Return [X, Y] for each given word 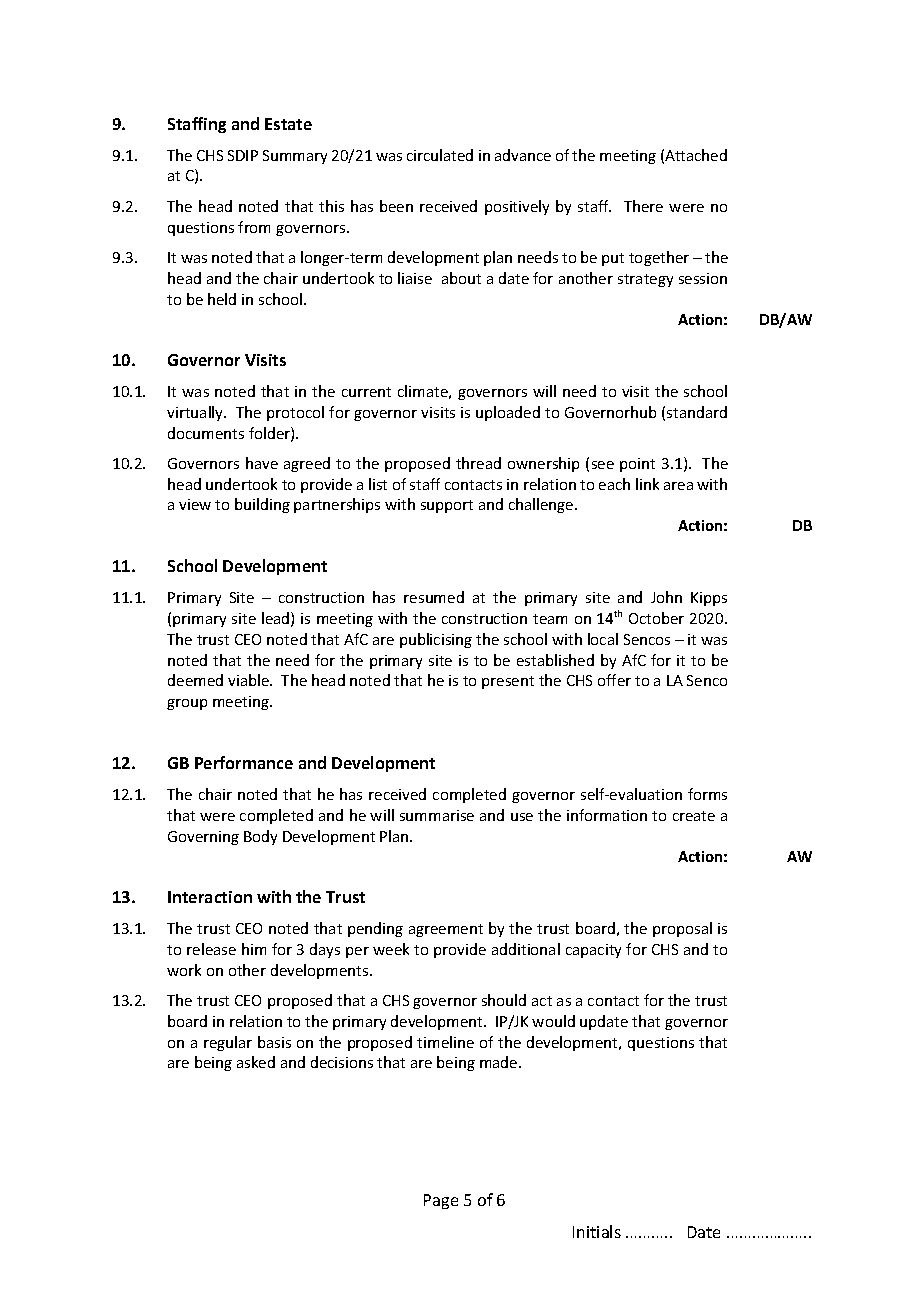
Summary [295, 157]
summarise [437, 815]
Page [441, 1201]
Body [260, 837]
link [647, 484]
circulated [440, 155]
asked [256, 1062]
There [643, 206]
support [447, 506]
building [262, 505]
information [607, 815]
